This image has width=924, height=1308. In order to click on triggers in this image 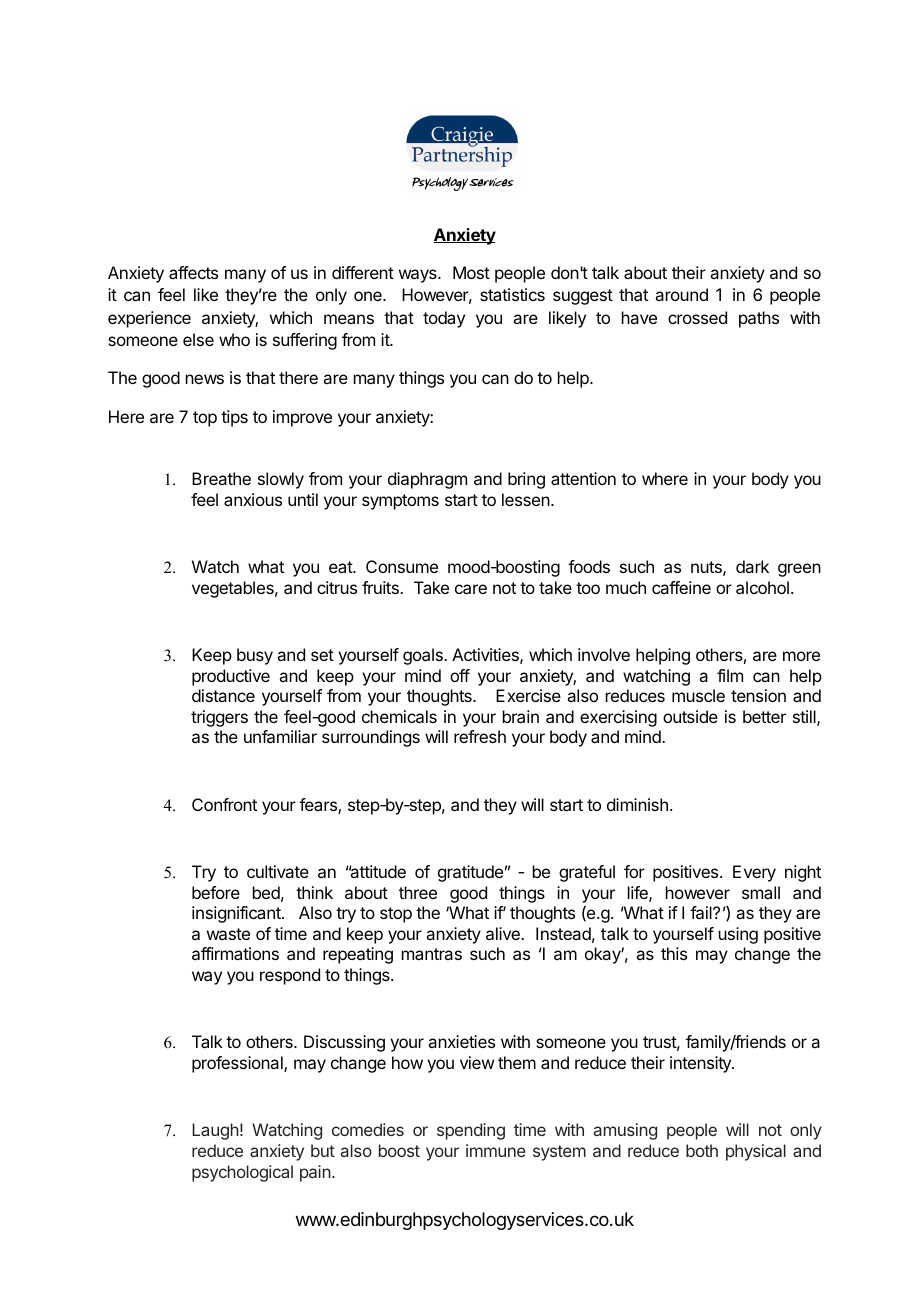, I will do `click(219, 718)`.
